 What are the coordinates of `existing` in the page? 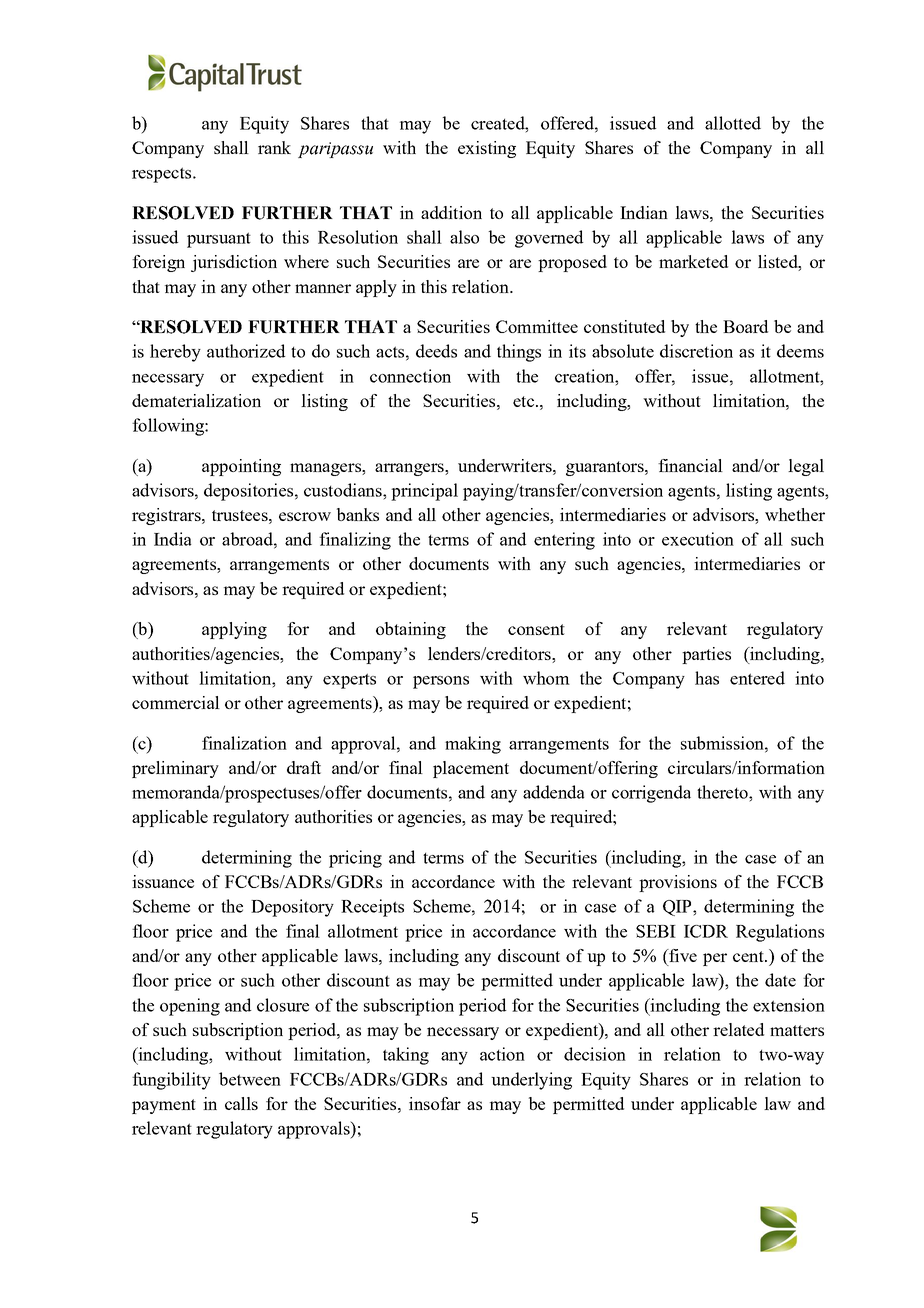 It's located at (487, 149).
